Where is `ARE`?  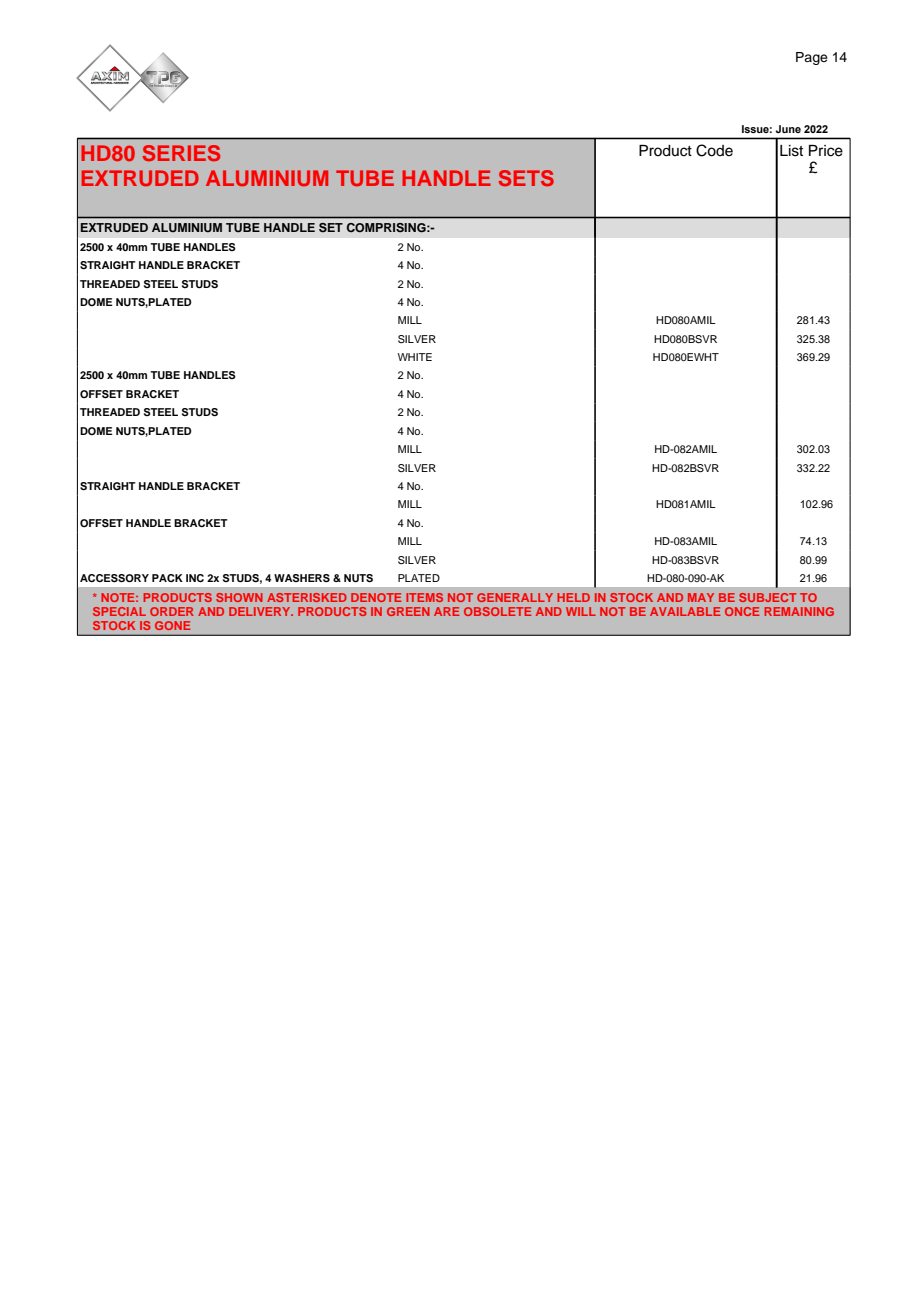
ARE is located at coordinates (446, 611).
